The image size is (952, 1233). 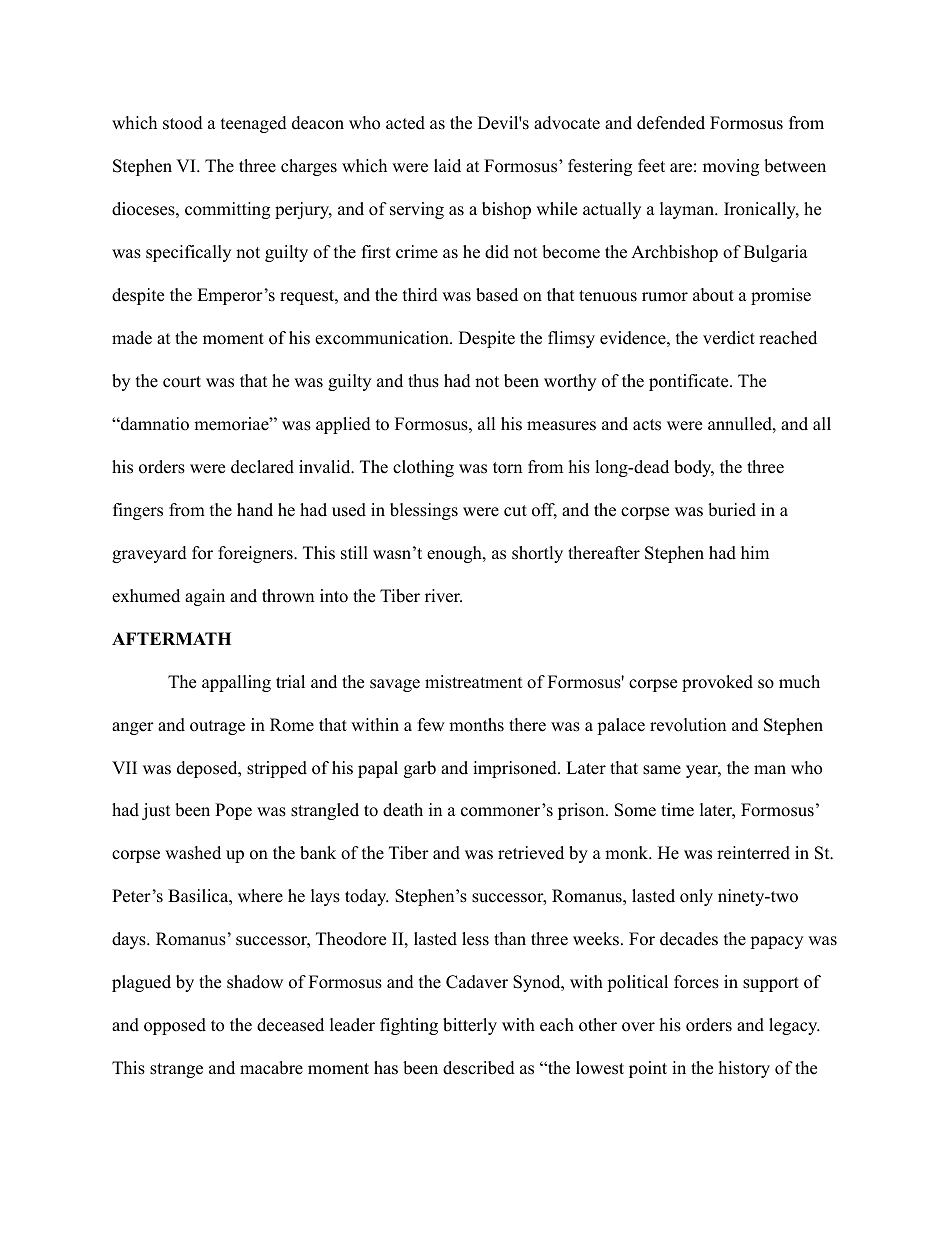 What do you see at coordinates (183, 123) in the image?
I see `stood` at bounding box center [183, 123].
